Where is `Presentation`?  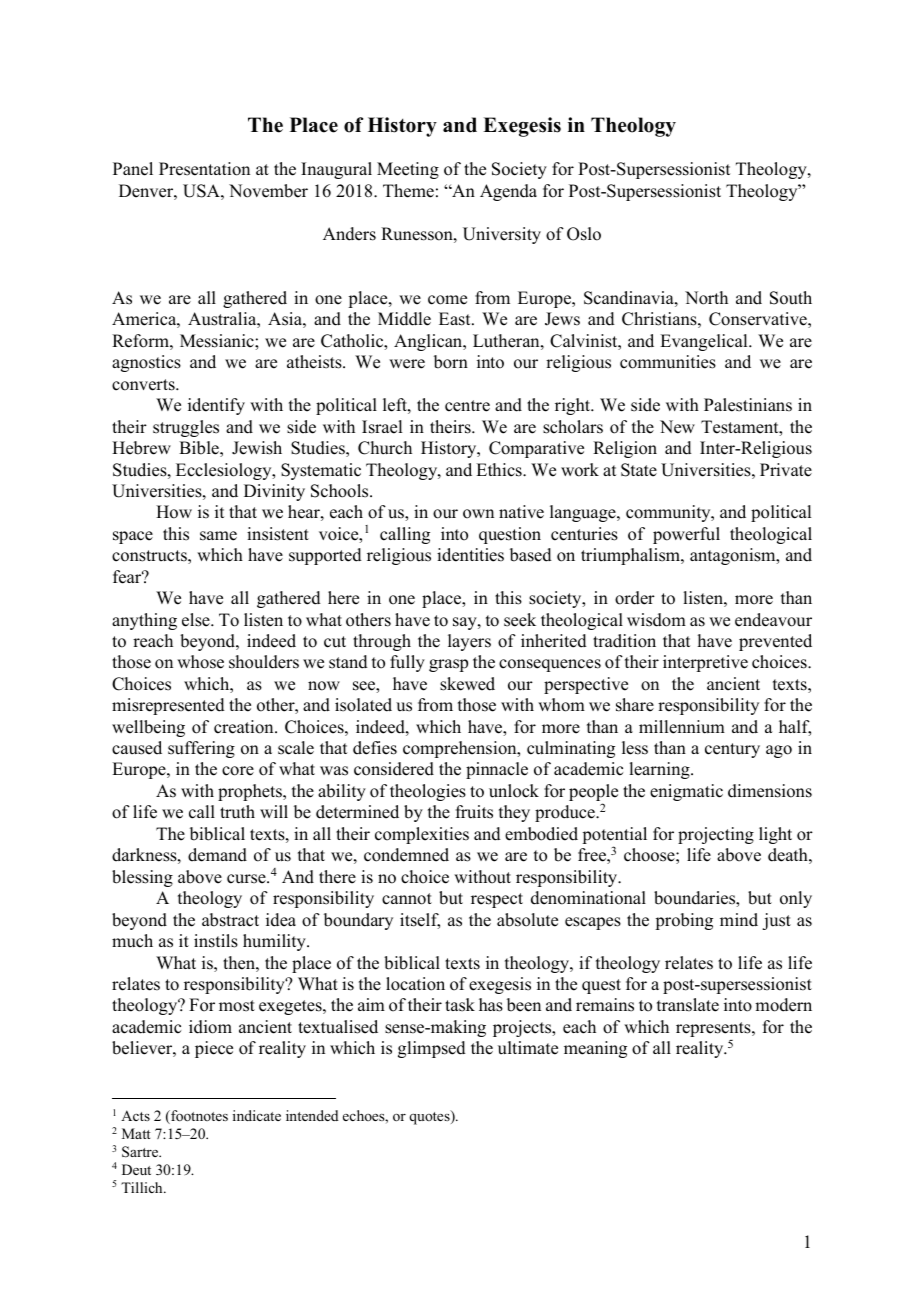
Presentation is located at coordinates (204, 169).
